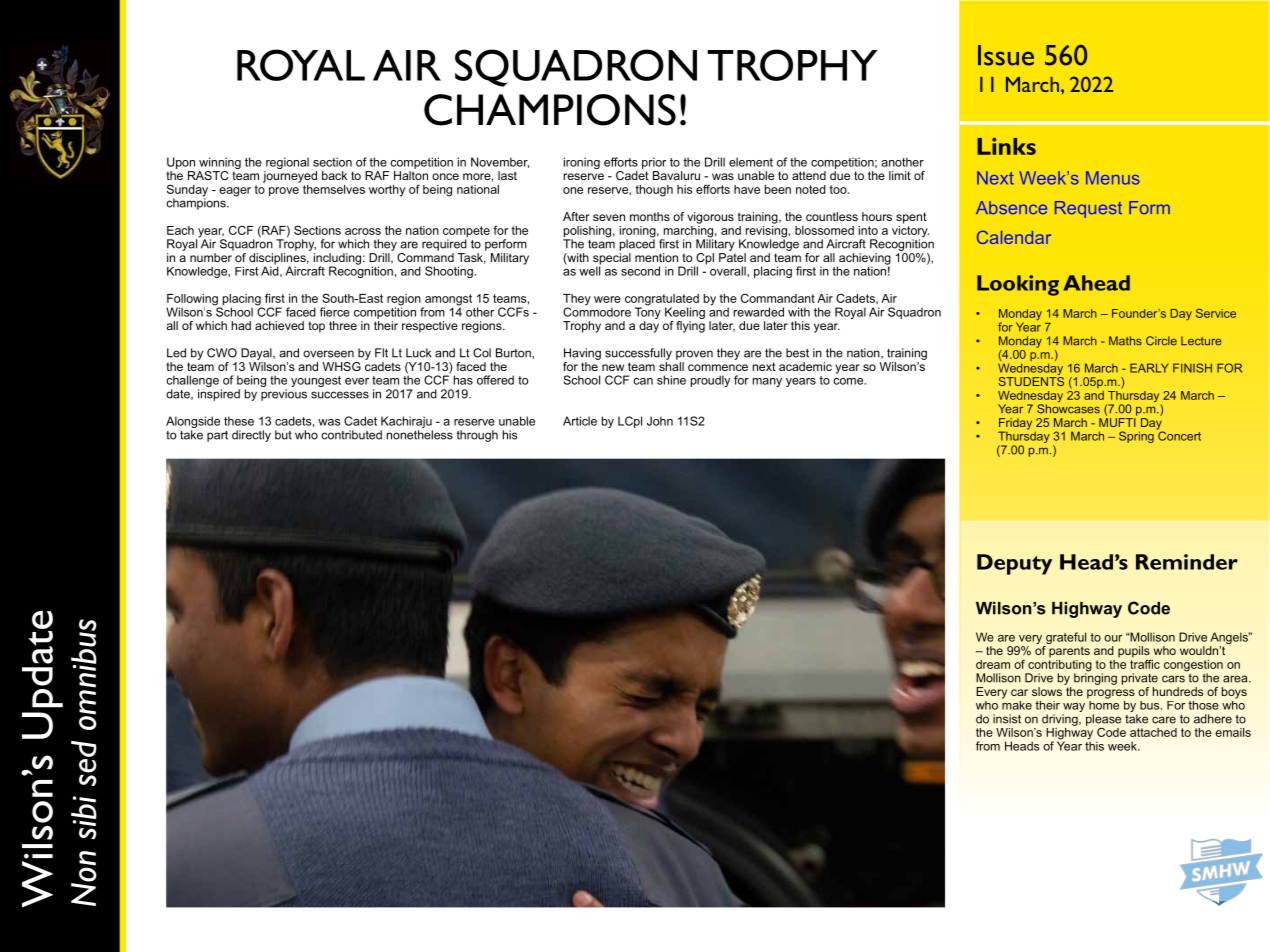 The image size is (1270, 952). What do you see at coordinates (710, 381) in the document?
I see `proudly` at bounding box center [710, 381].
